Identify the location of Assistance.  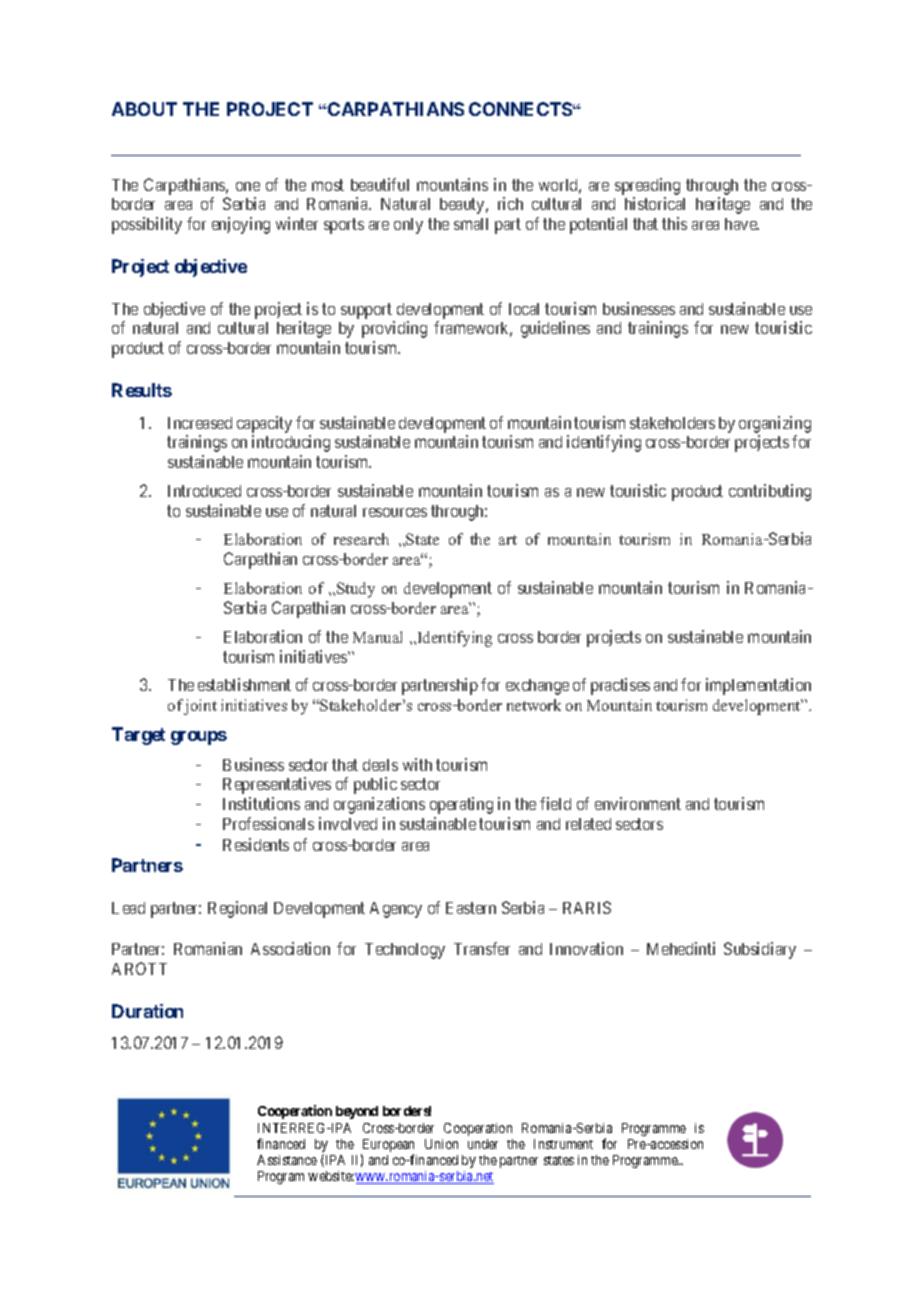
(287, 1160).
